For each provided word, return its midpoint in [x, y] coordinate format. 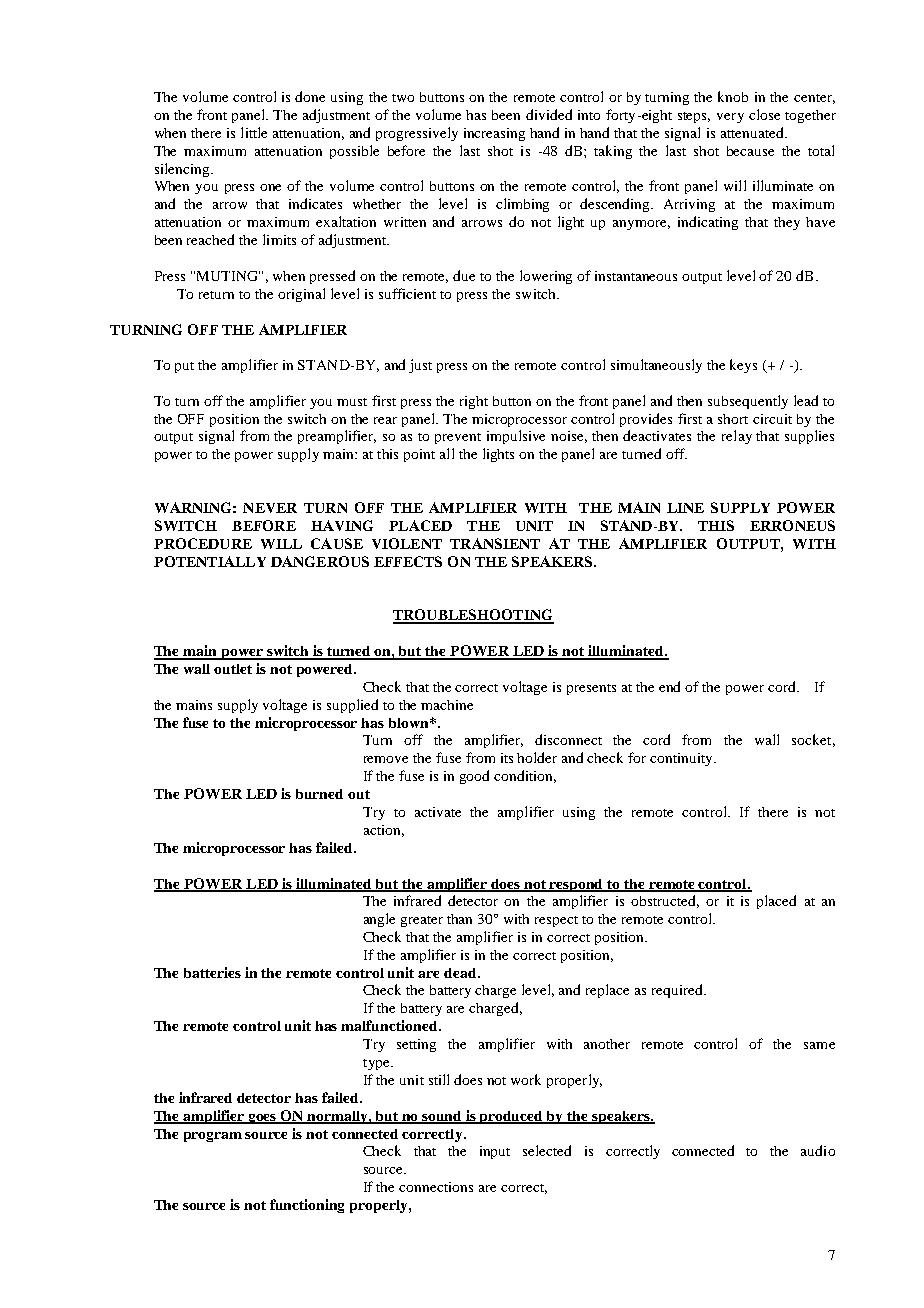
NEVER [270, 508]
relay [737, 437]
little [254, 132]
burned [319, 794]
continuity [682, 759]
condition [525, 776]
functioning [307, 1206]
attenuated [753, 132]
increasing [494, 134]
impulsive [516, 437]
